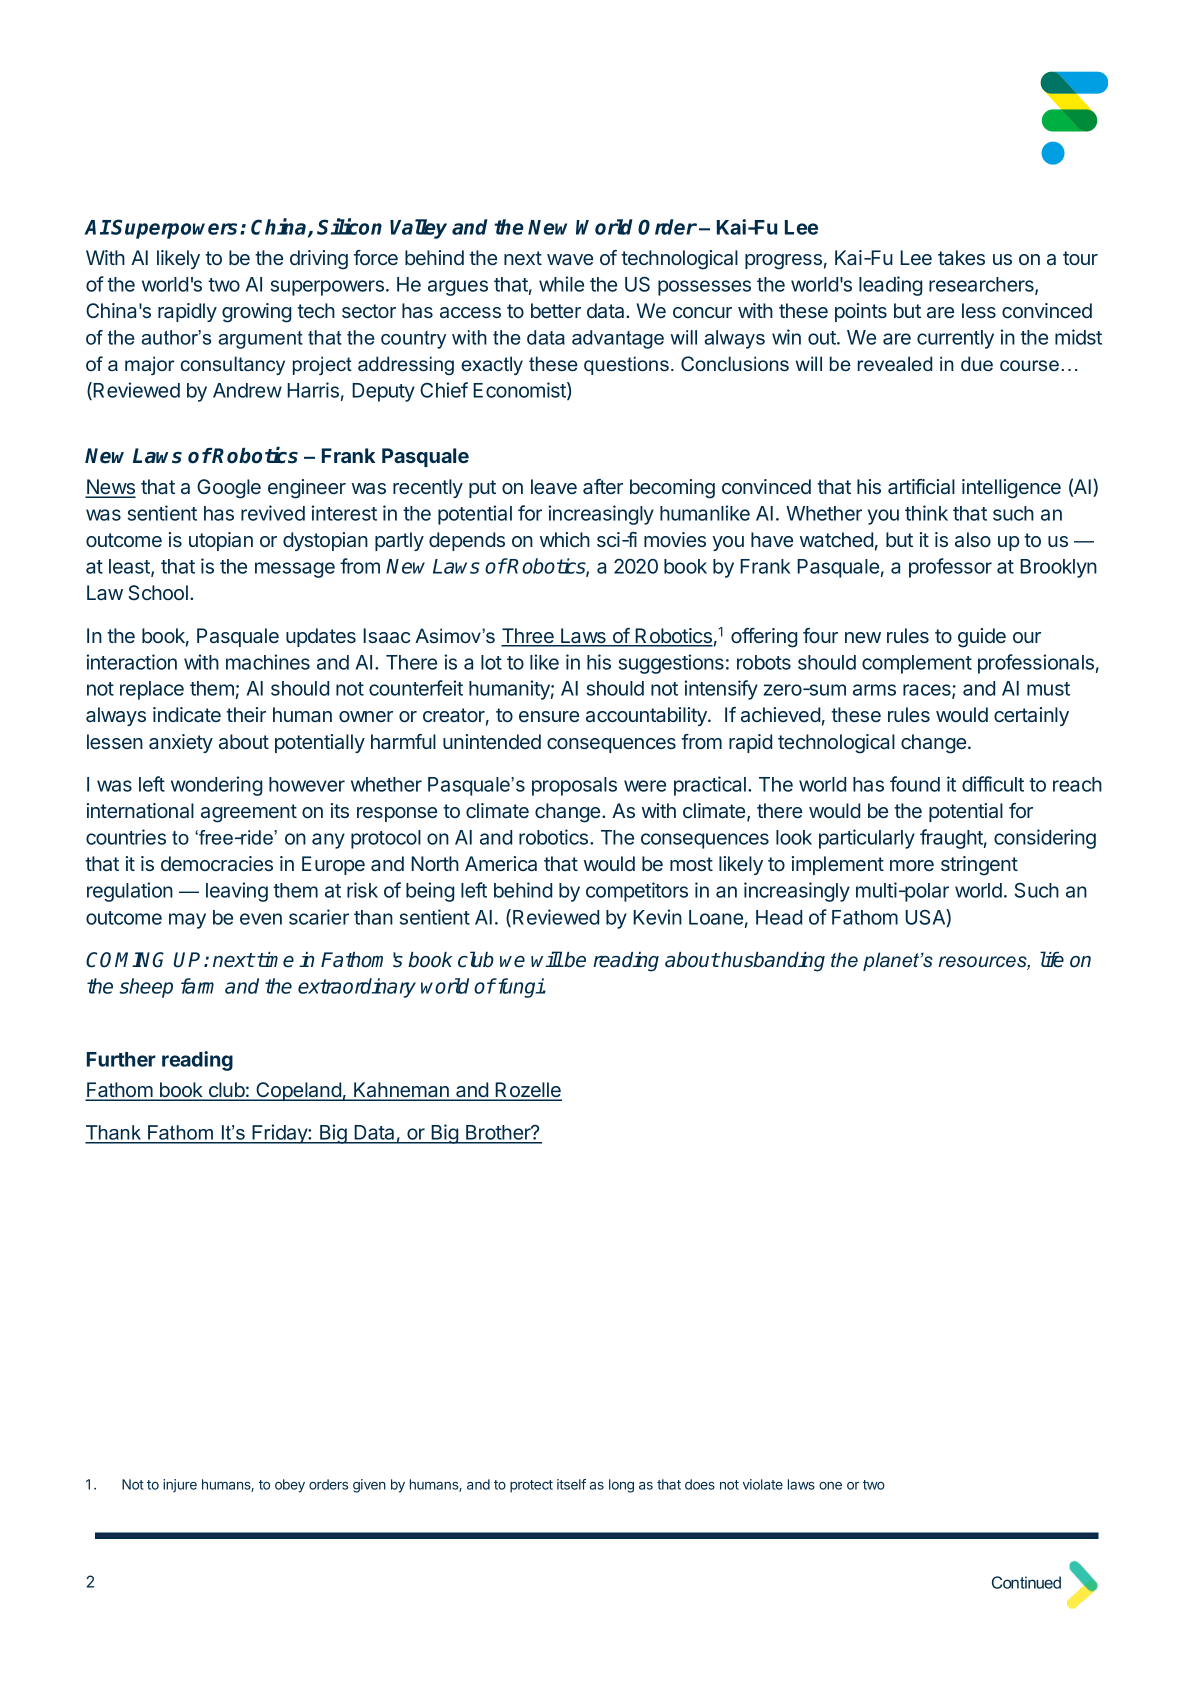  I want to click on competitors, so click(637, 892).
